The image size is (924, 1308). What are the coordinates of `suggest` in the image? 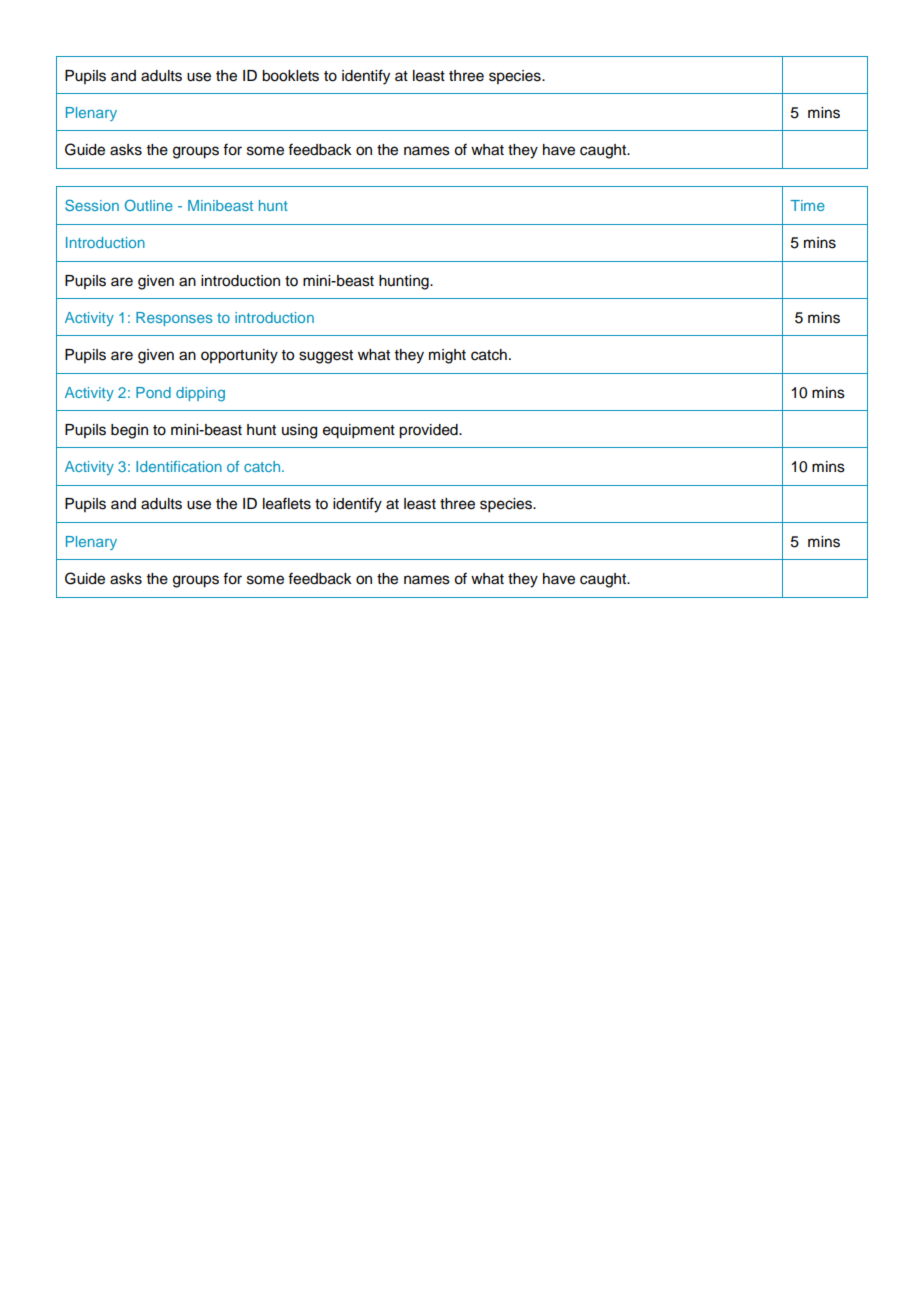 It's located at (326, 357).
